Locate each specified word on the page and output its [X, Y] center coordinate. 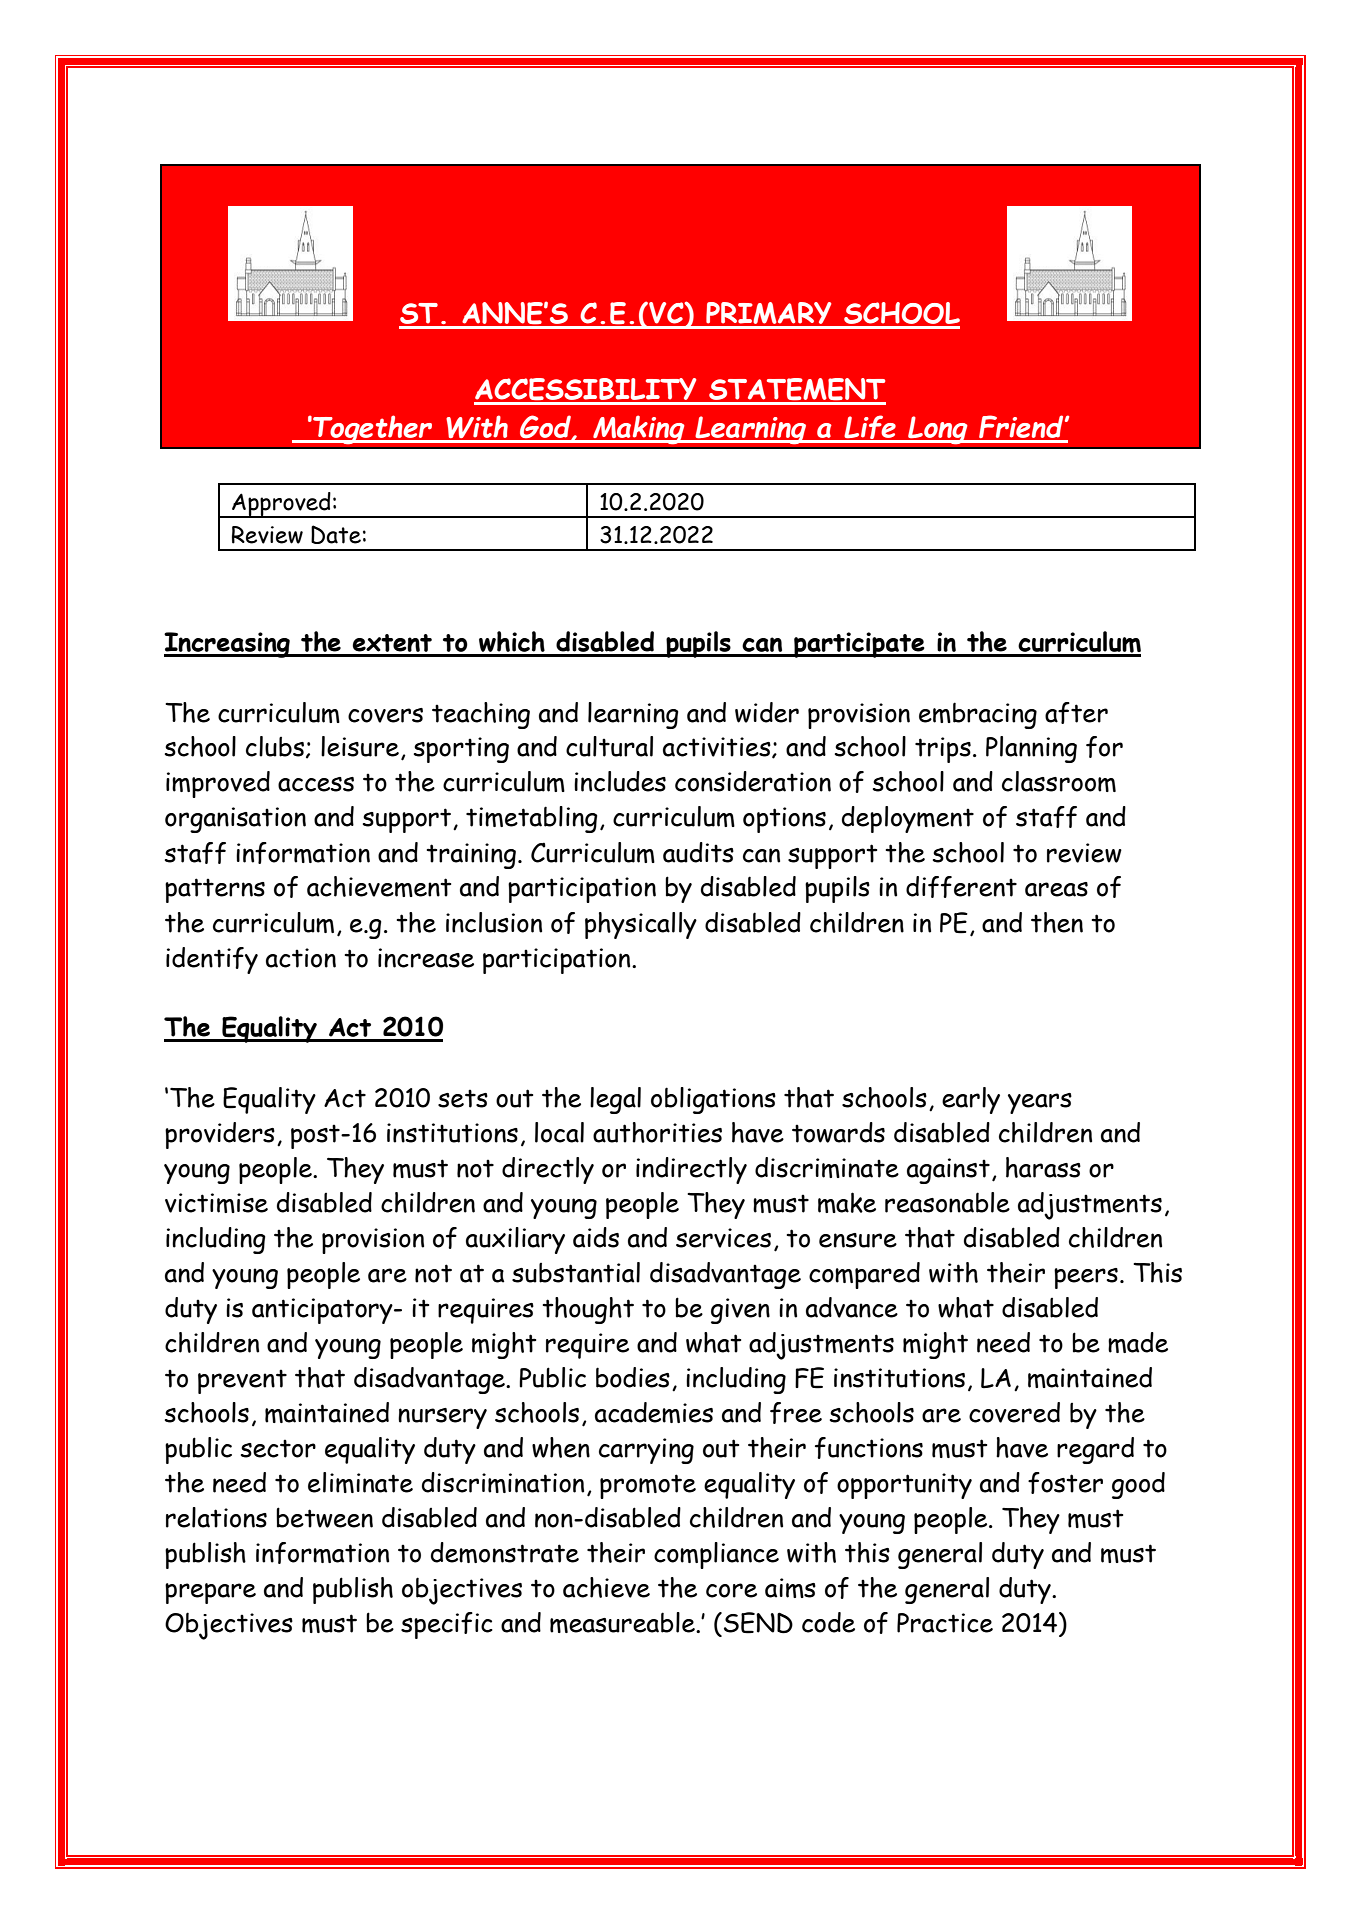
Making [639, 430]
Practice [945, 1623]
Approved [281, 505]
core [731, 1590]
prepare [210, 1593]
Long [938, 430]
